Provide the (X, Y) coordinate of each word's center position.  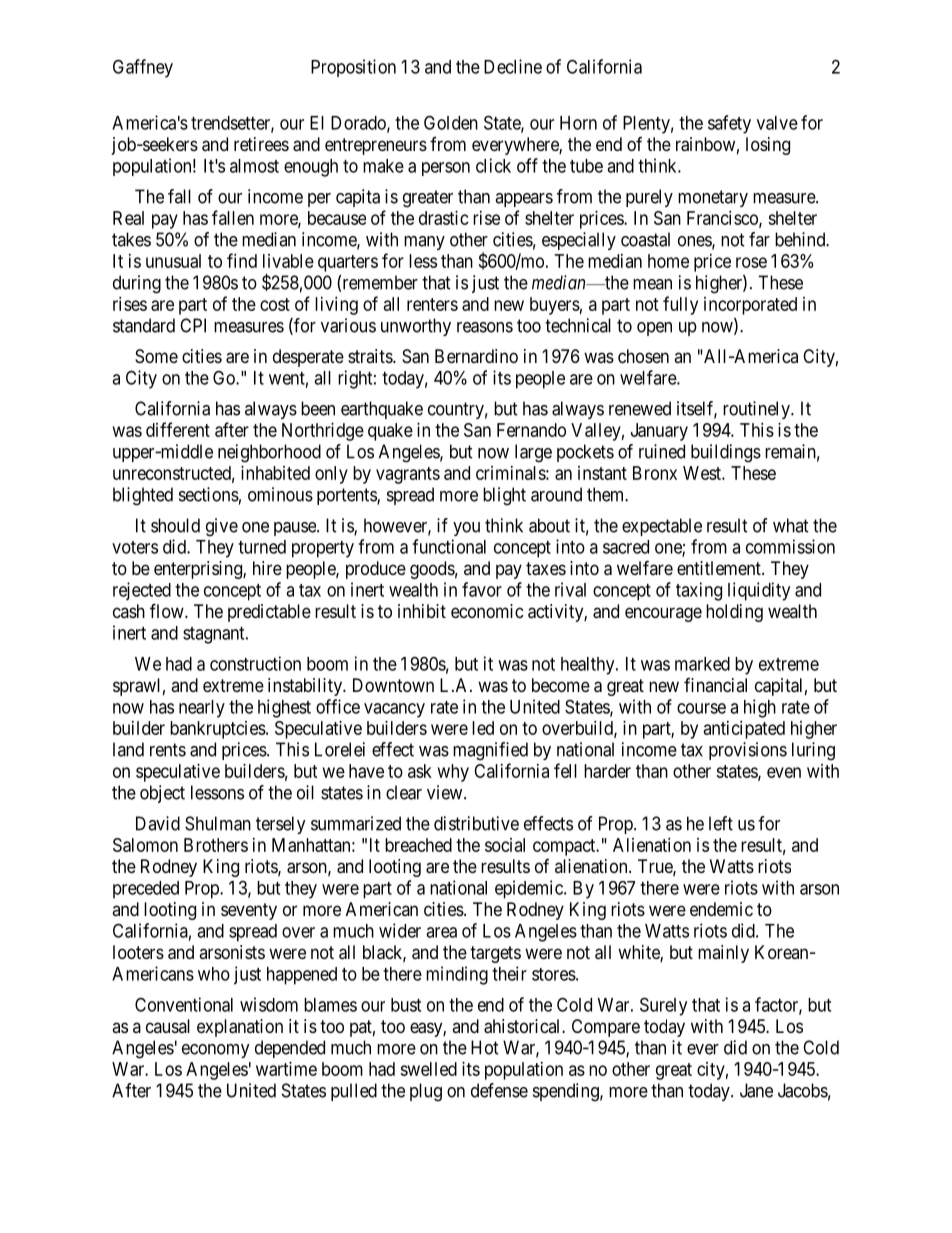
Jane (756, 1090)
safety (729, 124)
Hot (485, 1047)
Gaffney (143, 68)
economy (216, 1051)
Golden (451, 122)
